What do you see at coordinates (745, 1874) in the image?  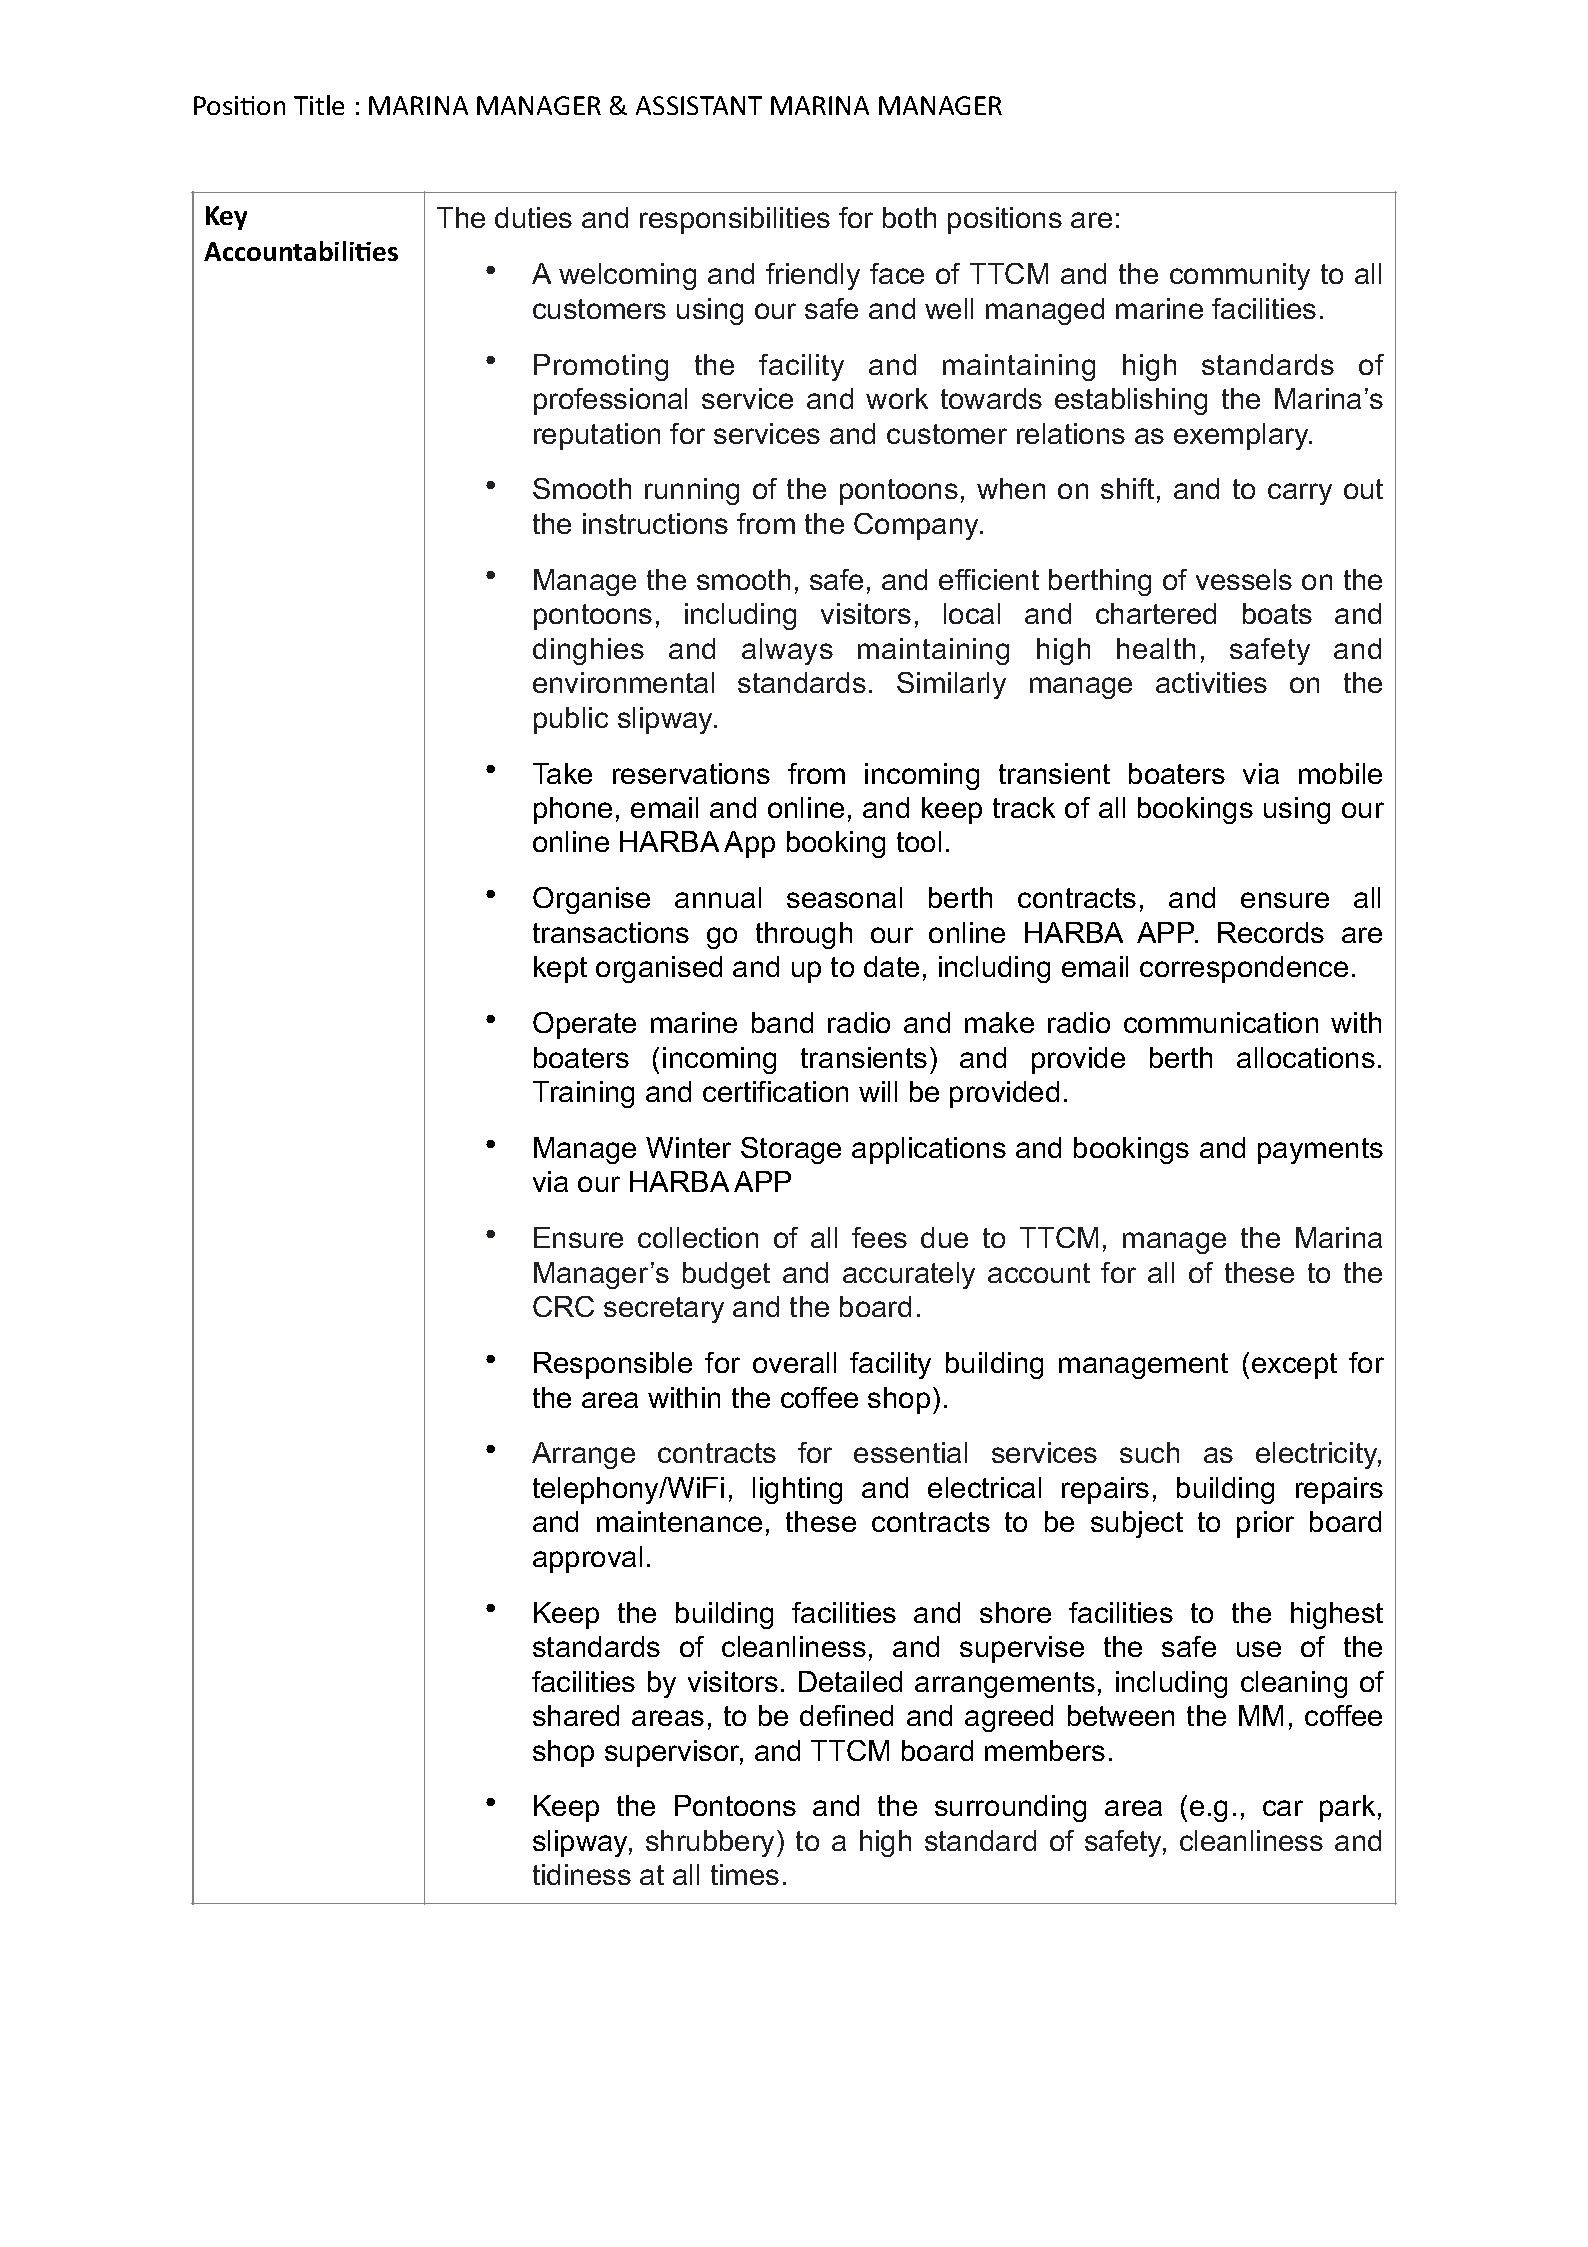 I see `times` at bounding box center [745, 1874].
